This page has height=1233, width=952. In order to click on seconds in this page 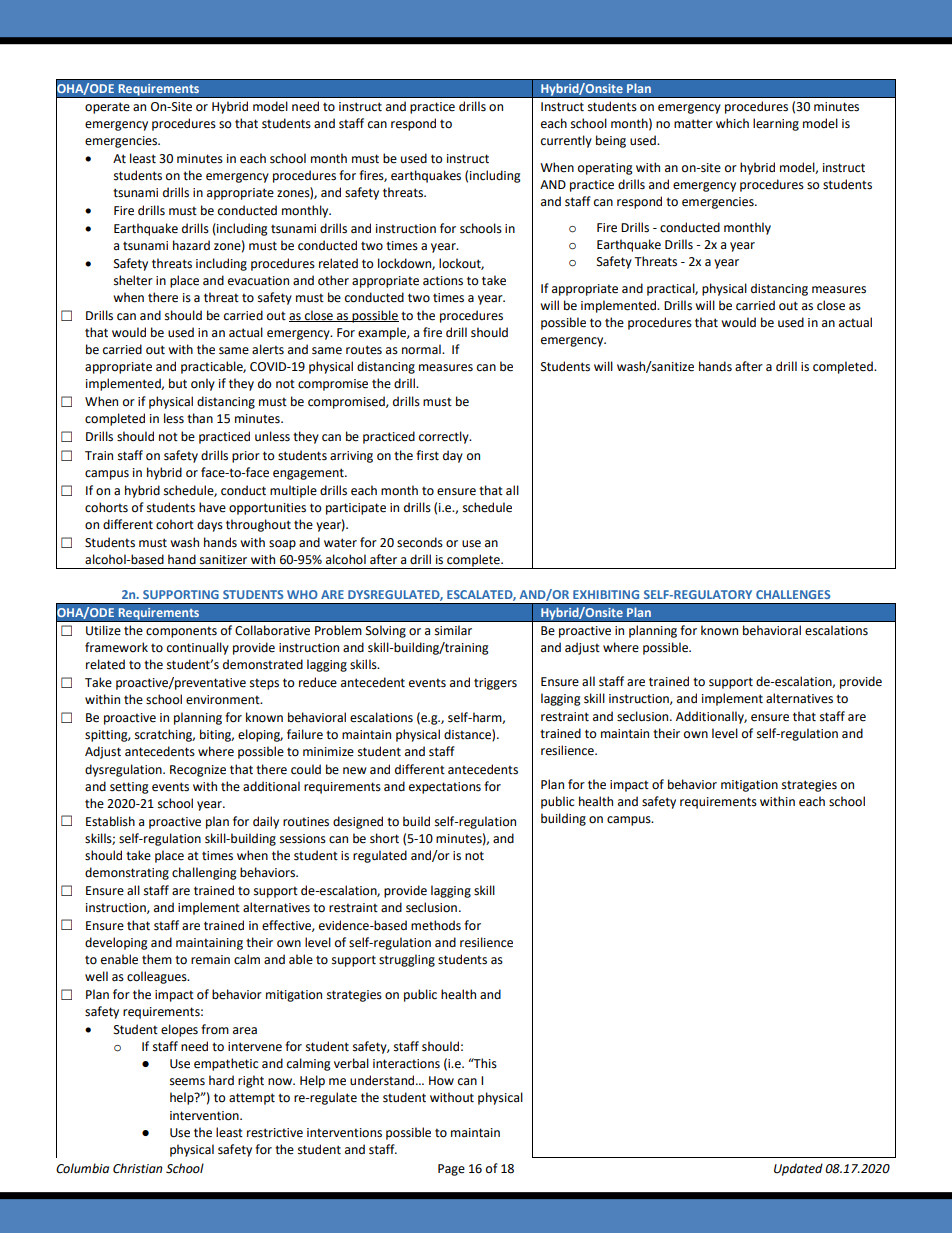, I will do `click(420, 542)`.
